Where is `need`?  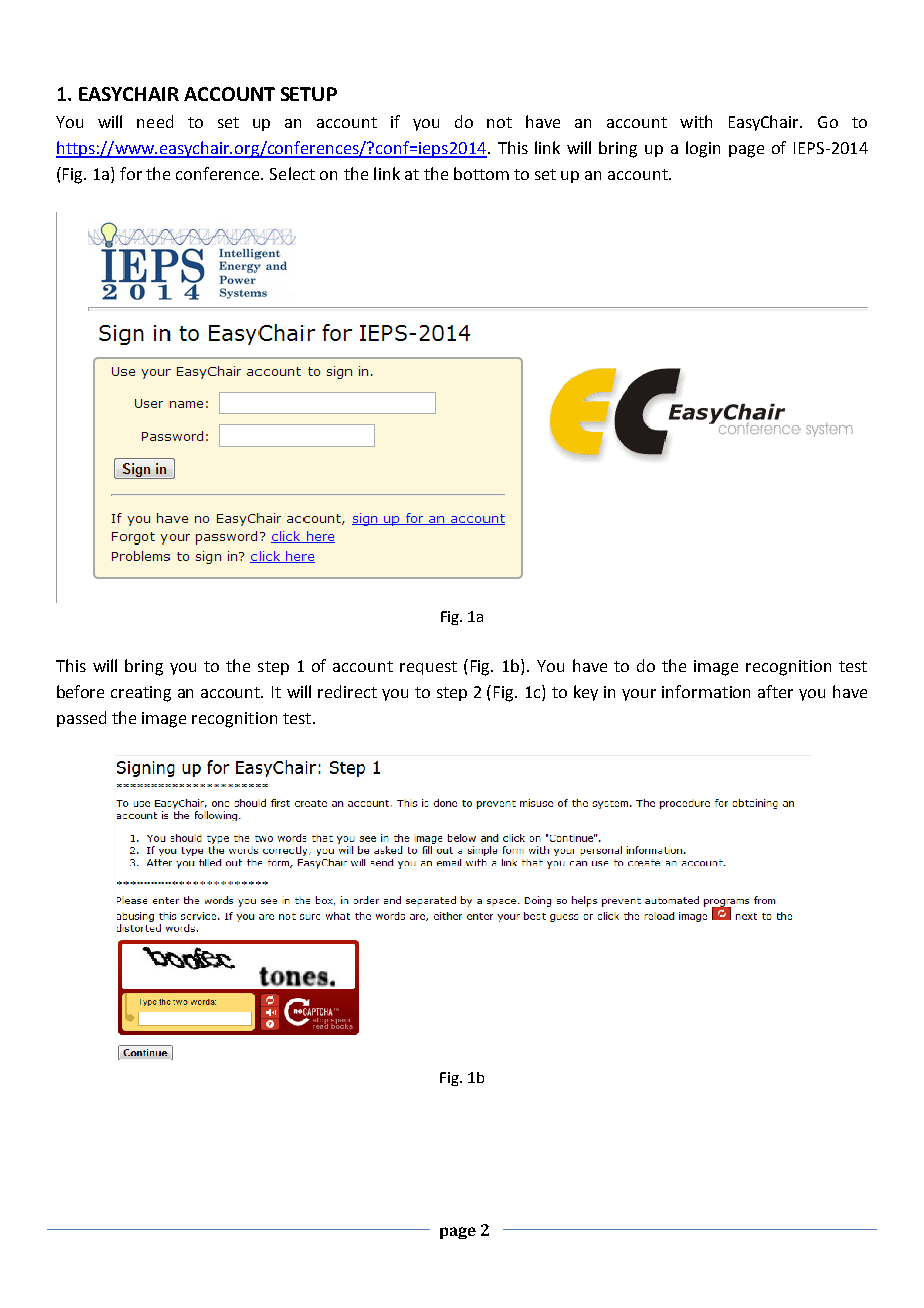 need is located at coordinates (155, 121).
